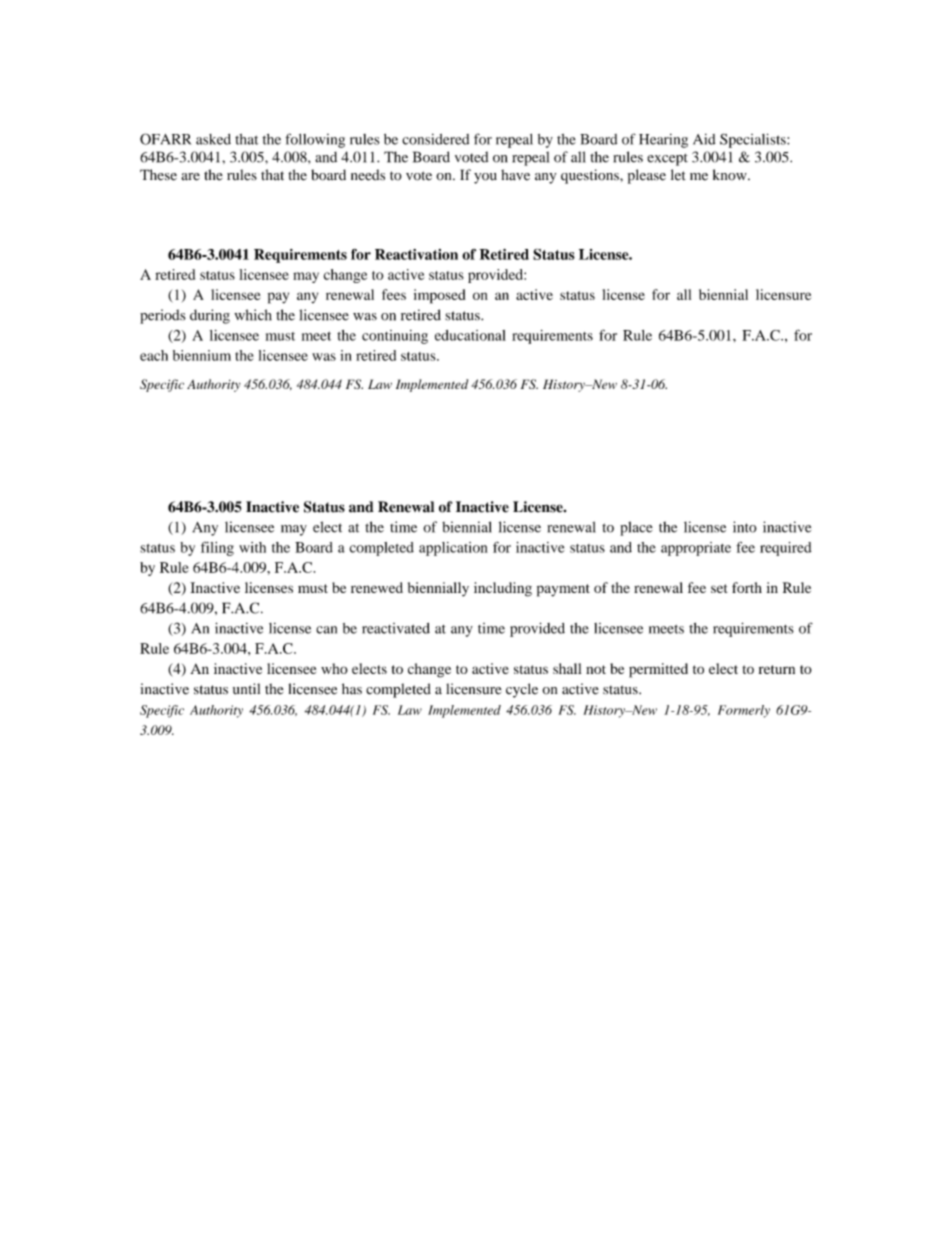 This page has height=1233, width=952. Describe the element at coordinates (470, 335) in the page. I see `educational` at that location.
